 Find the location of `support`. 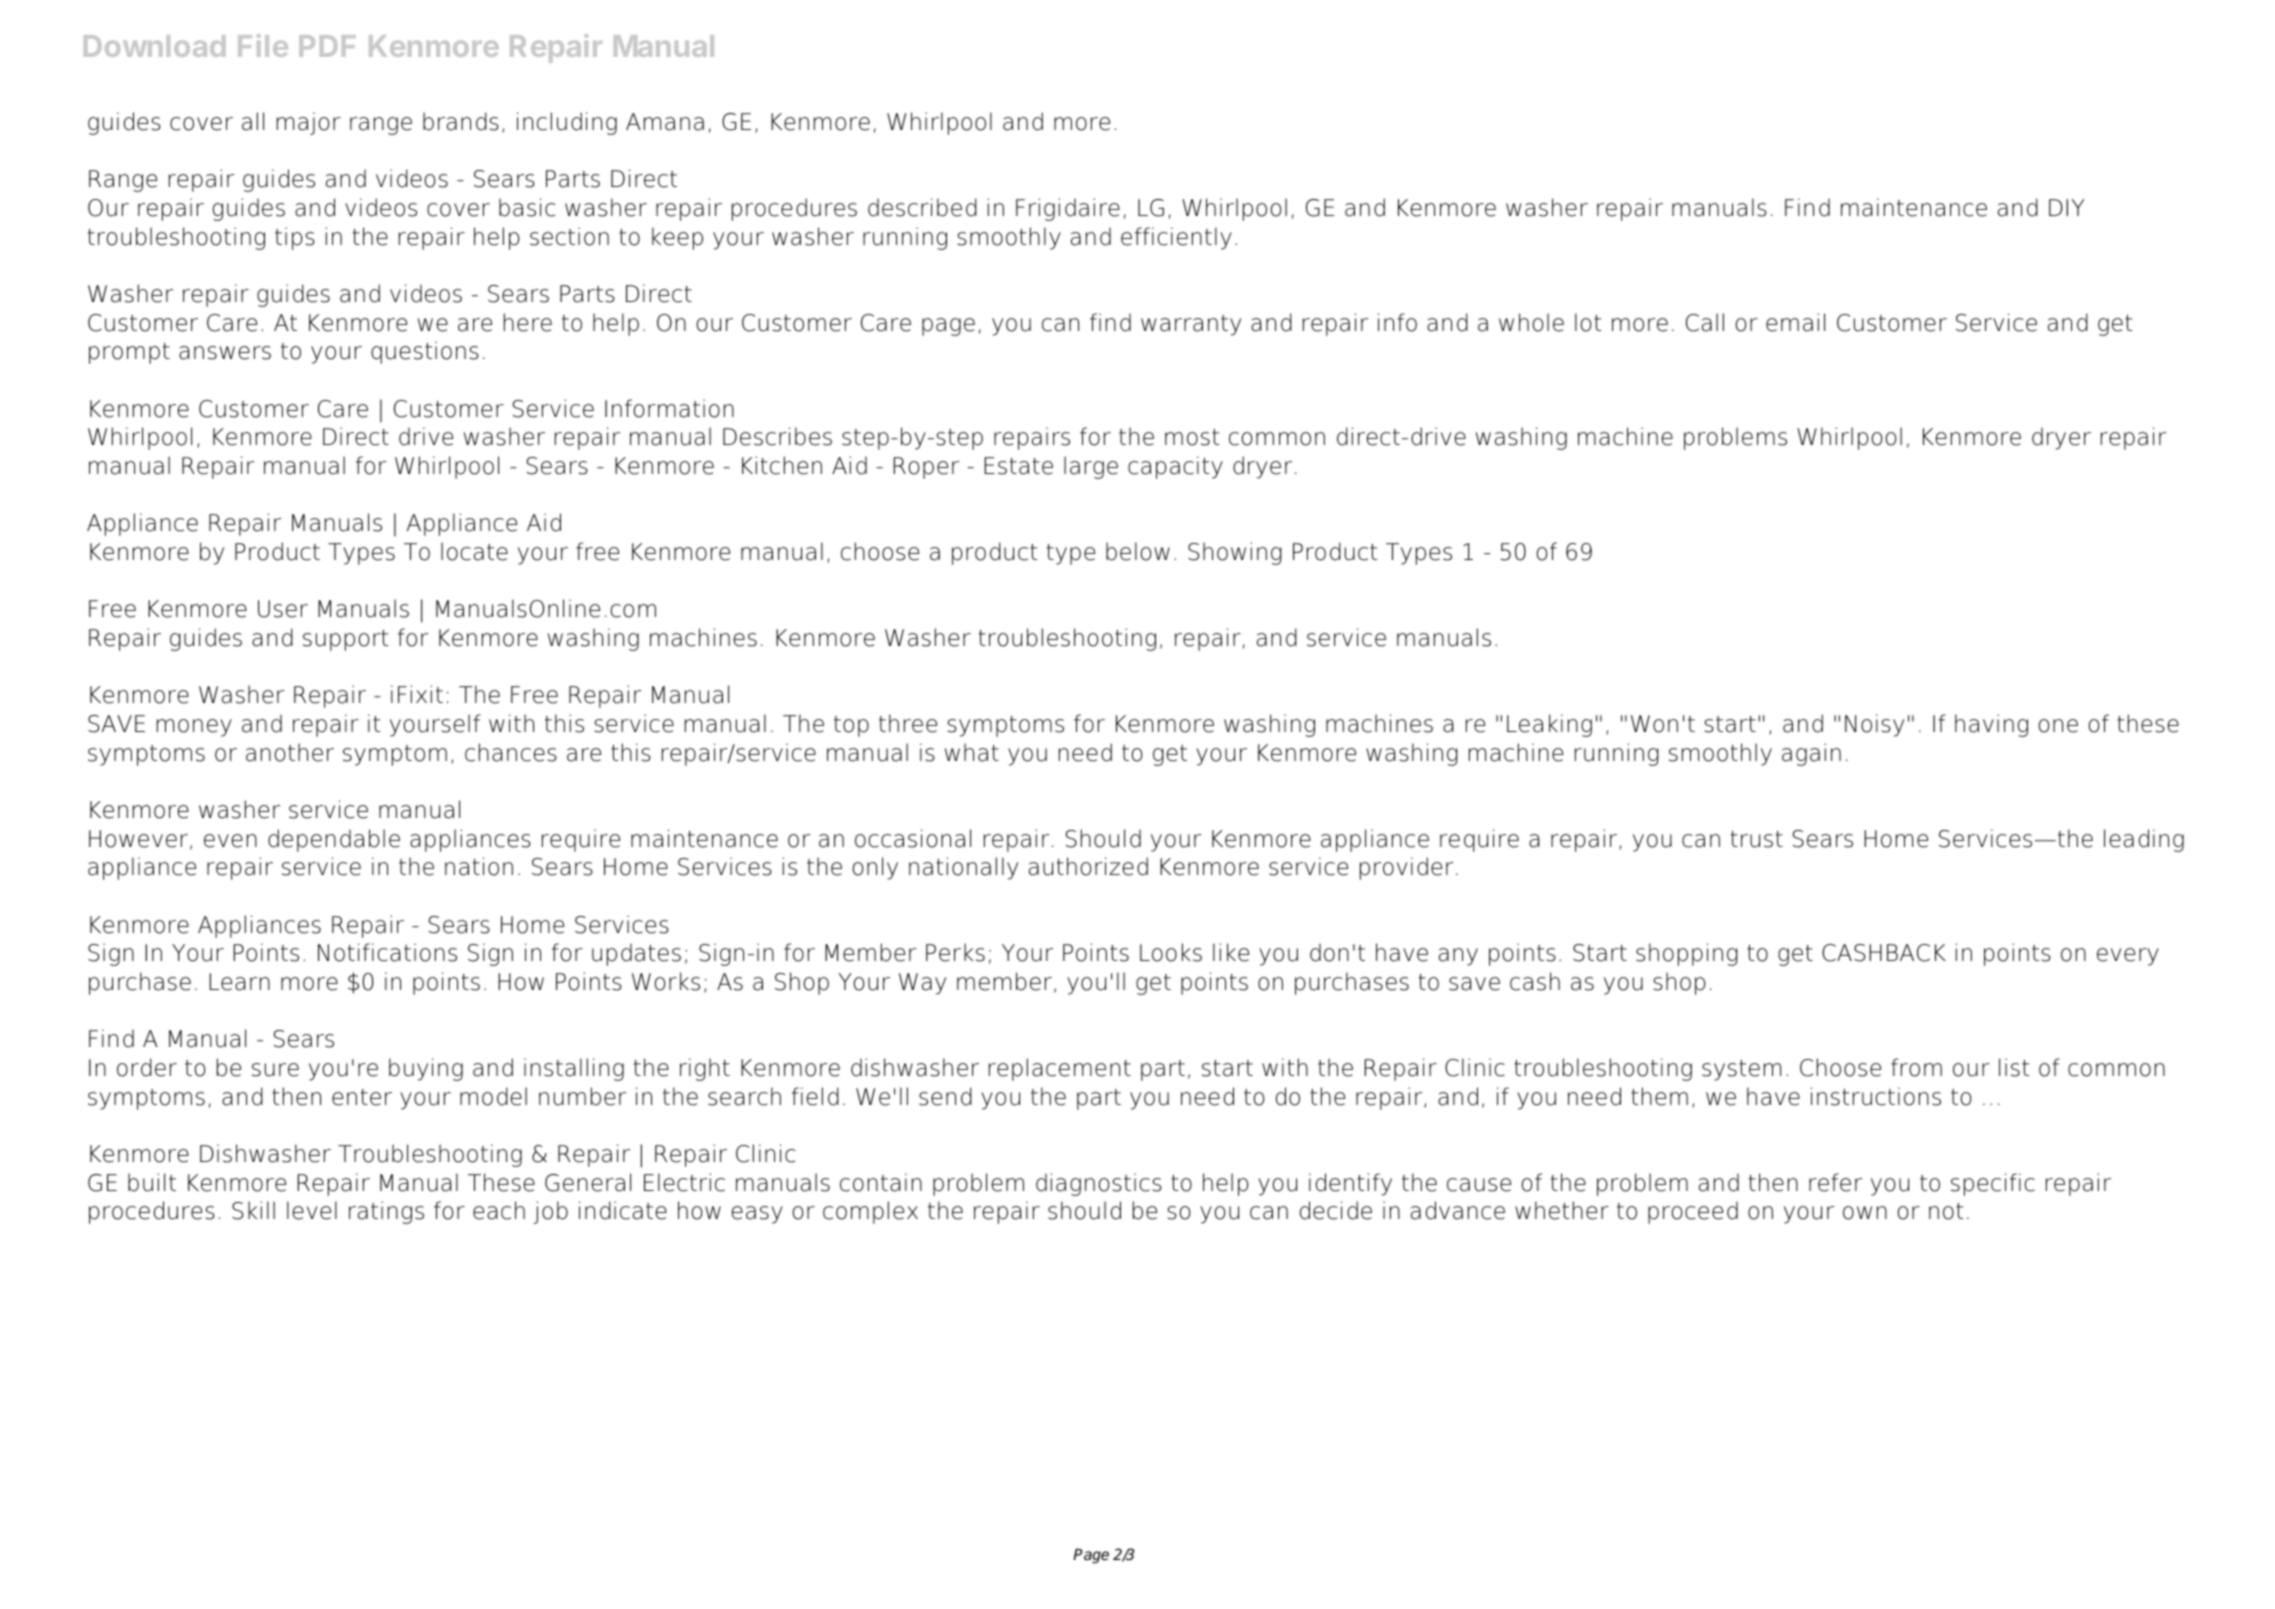

support is located at coordinates (345, 640).
